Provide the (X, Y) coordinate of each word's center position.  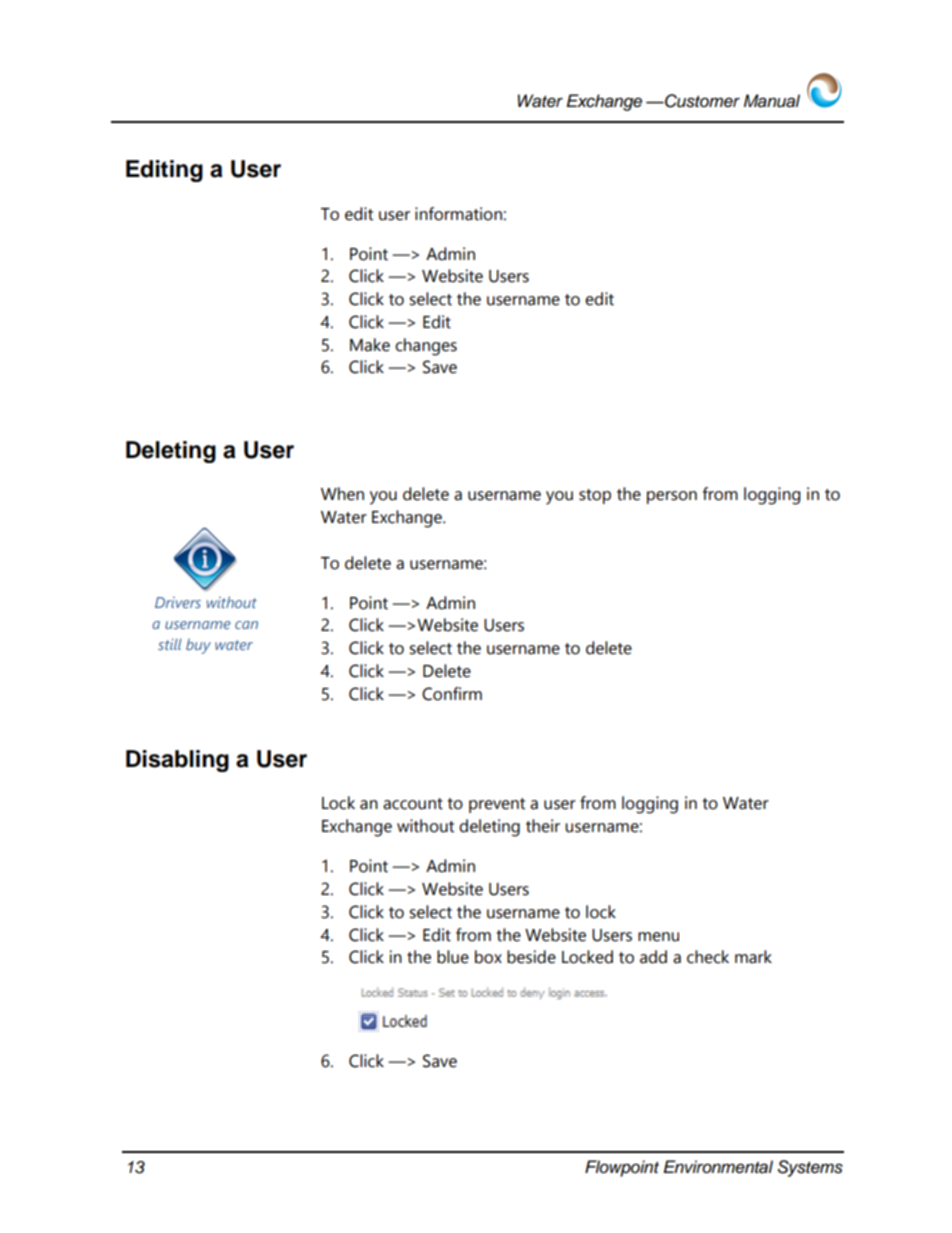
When (342, 494)
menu (658, 937)
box (488, 957)
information (458, 214)
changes (426, 347)
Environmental (718, 1167)
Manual (772, 101)
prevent (497, 805)
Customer (701, 101)
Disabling (177, 761)
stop (595, 496)
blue (453, 957)
